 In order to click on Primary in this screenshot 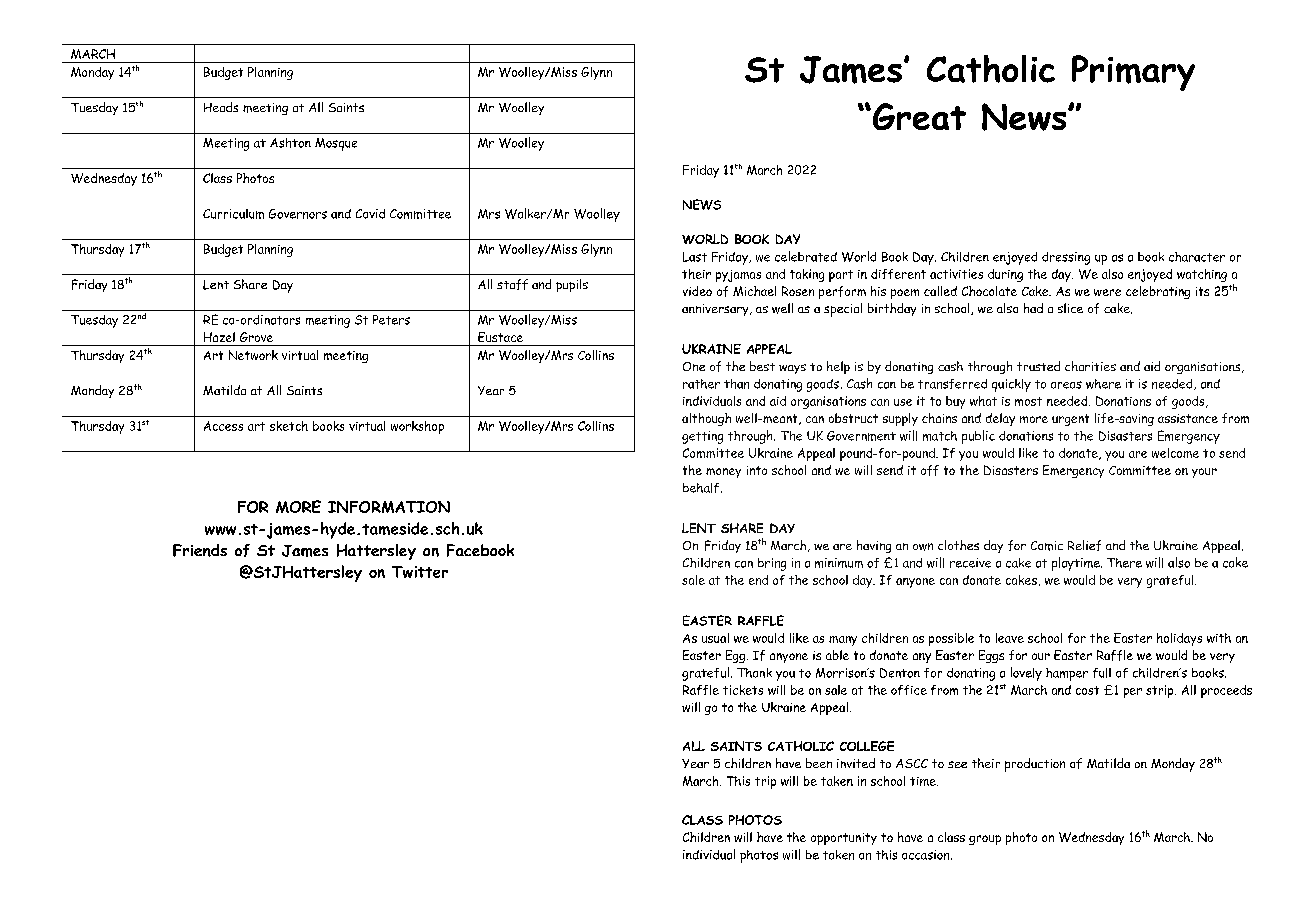, I will do `click(1133, 73)`.
